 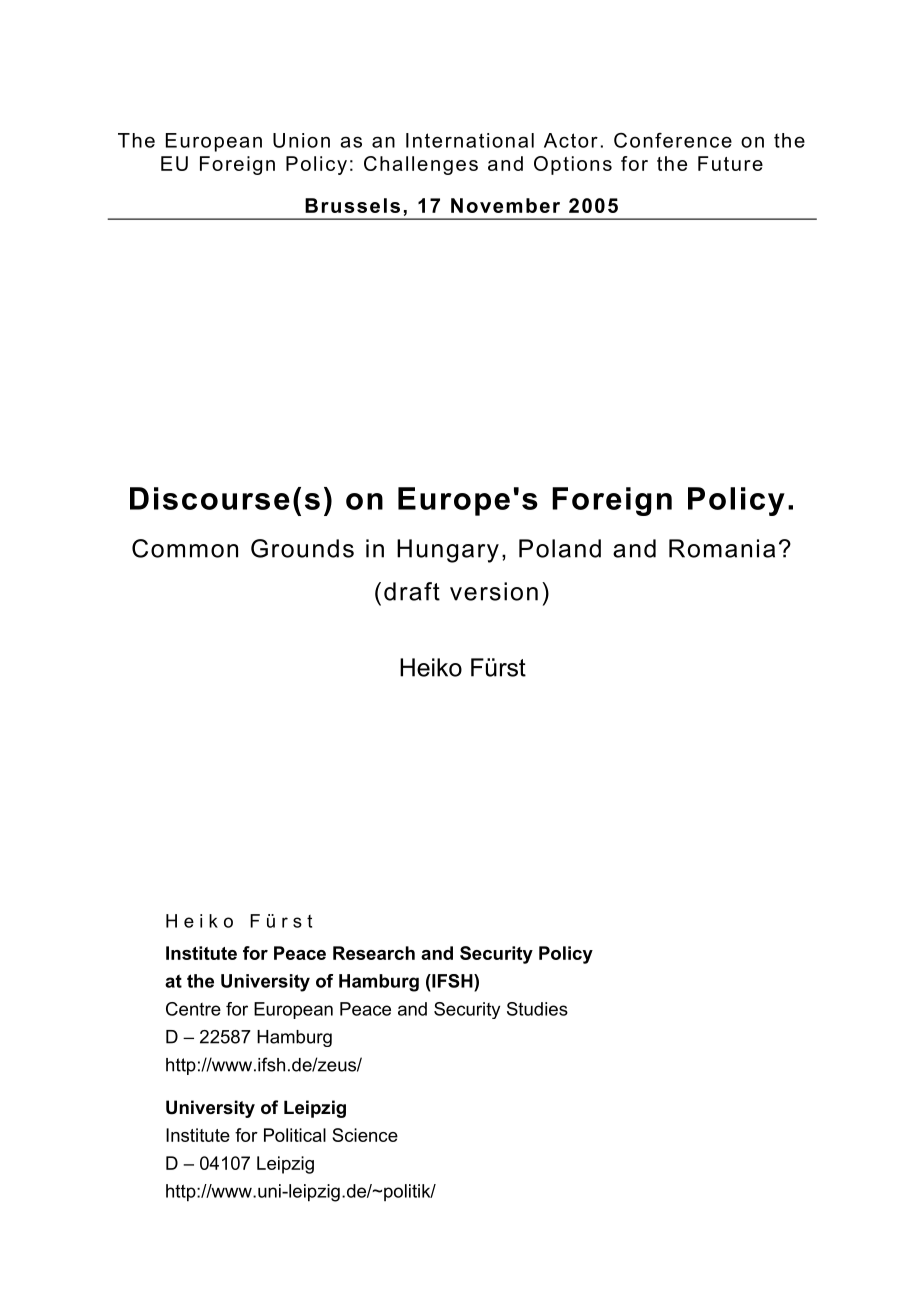 I want to click on Hungary, so click(x=448, y=551).
